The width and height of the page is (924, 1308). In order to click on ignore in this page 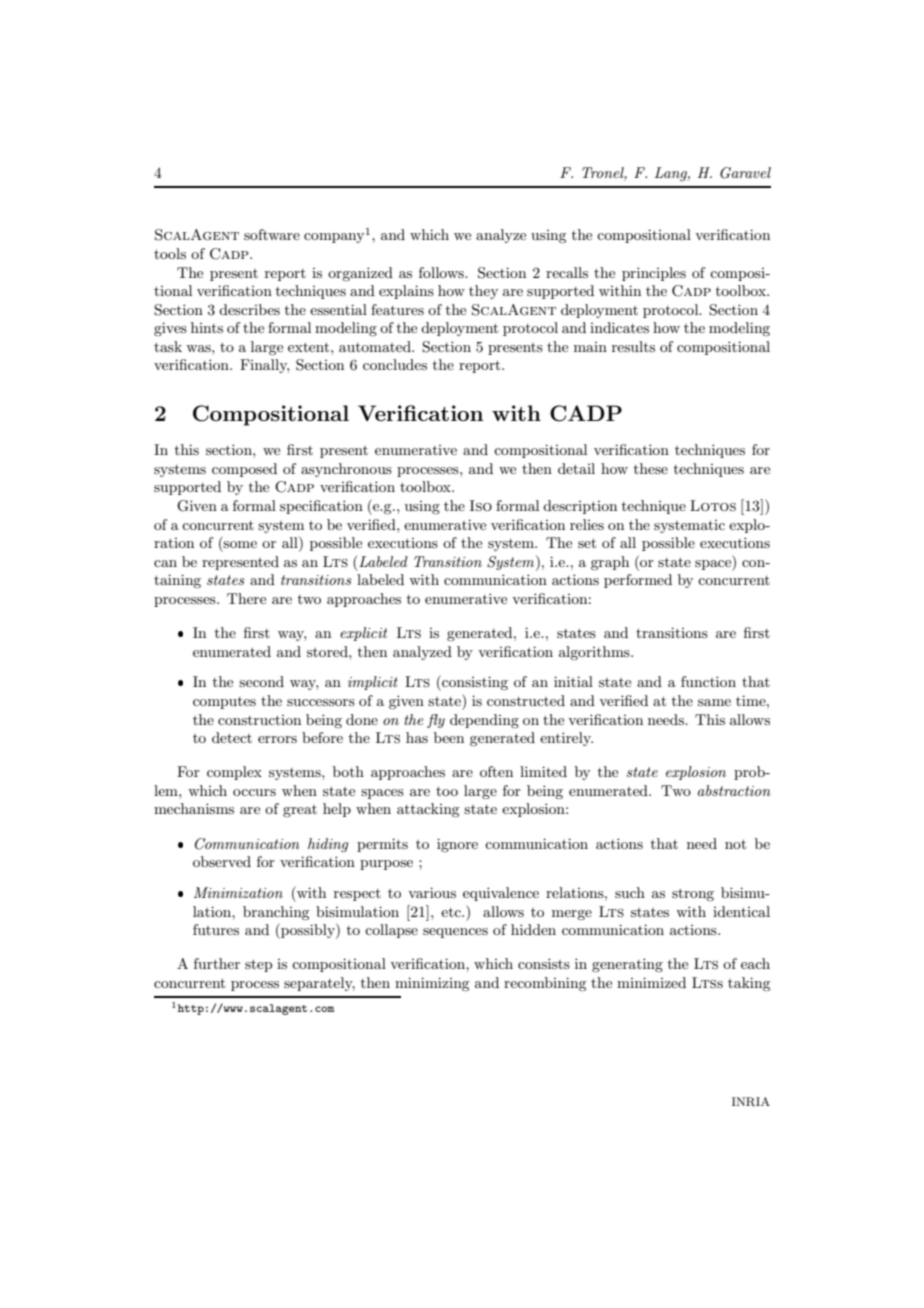, I will do `click(457, 845)`.
